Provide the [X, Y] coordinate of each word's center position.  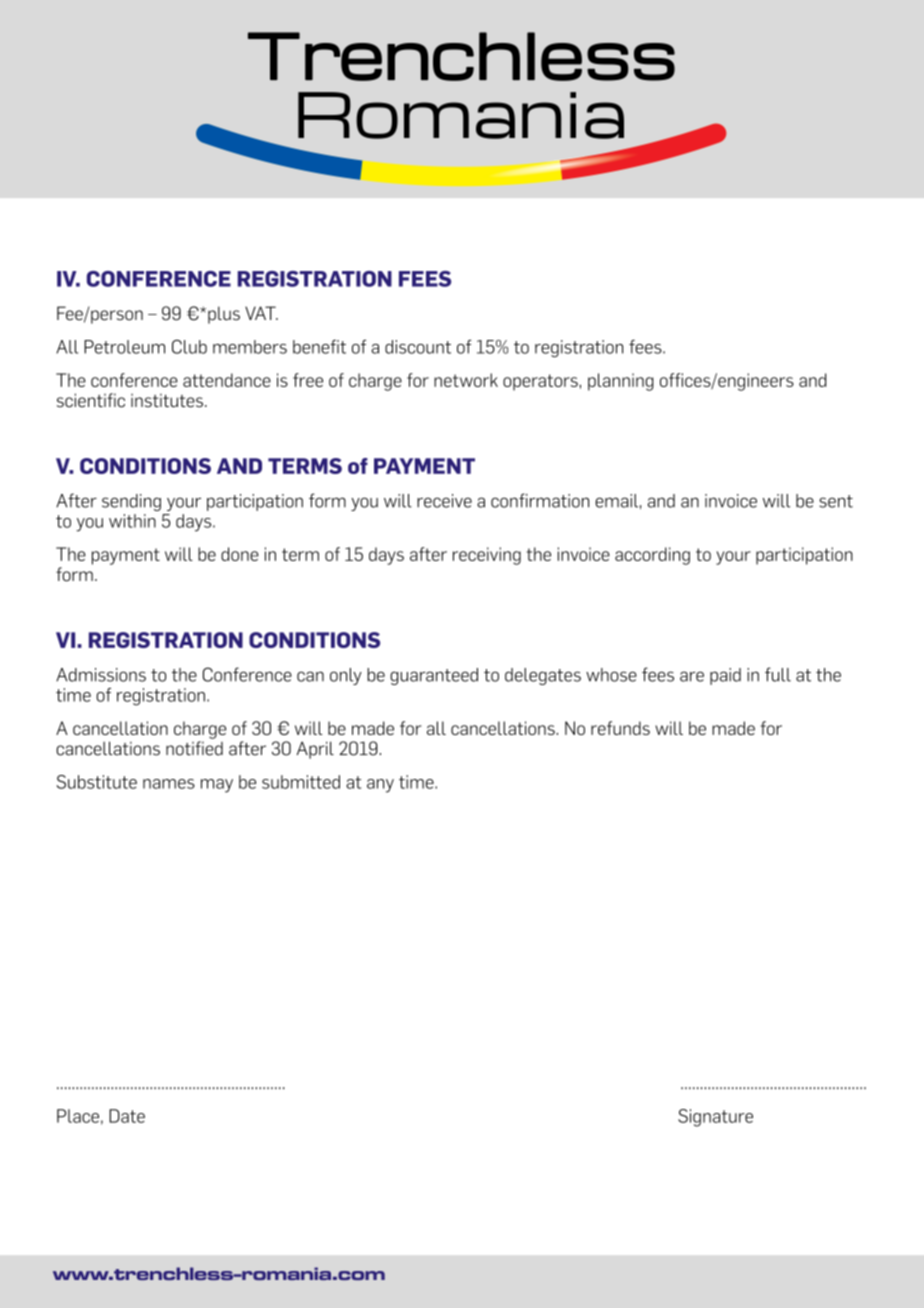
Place [78, 1116]
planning [621, 382]
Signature [715, 1118]
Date [127, 1116]
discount [418, 347]
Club [189, 347]
